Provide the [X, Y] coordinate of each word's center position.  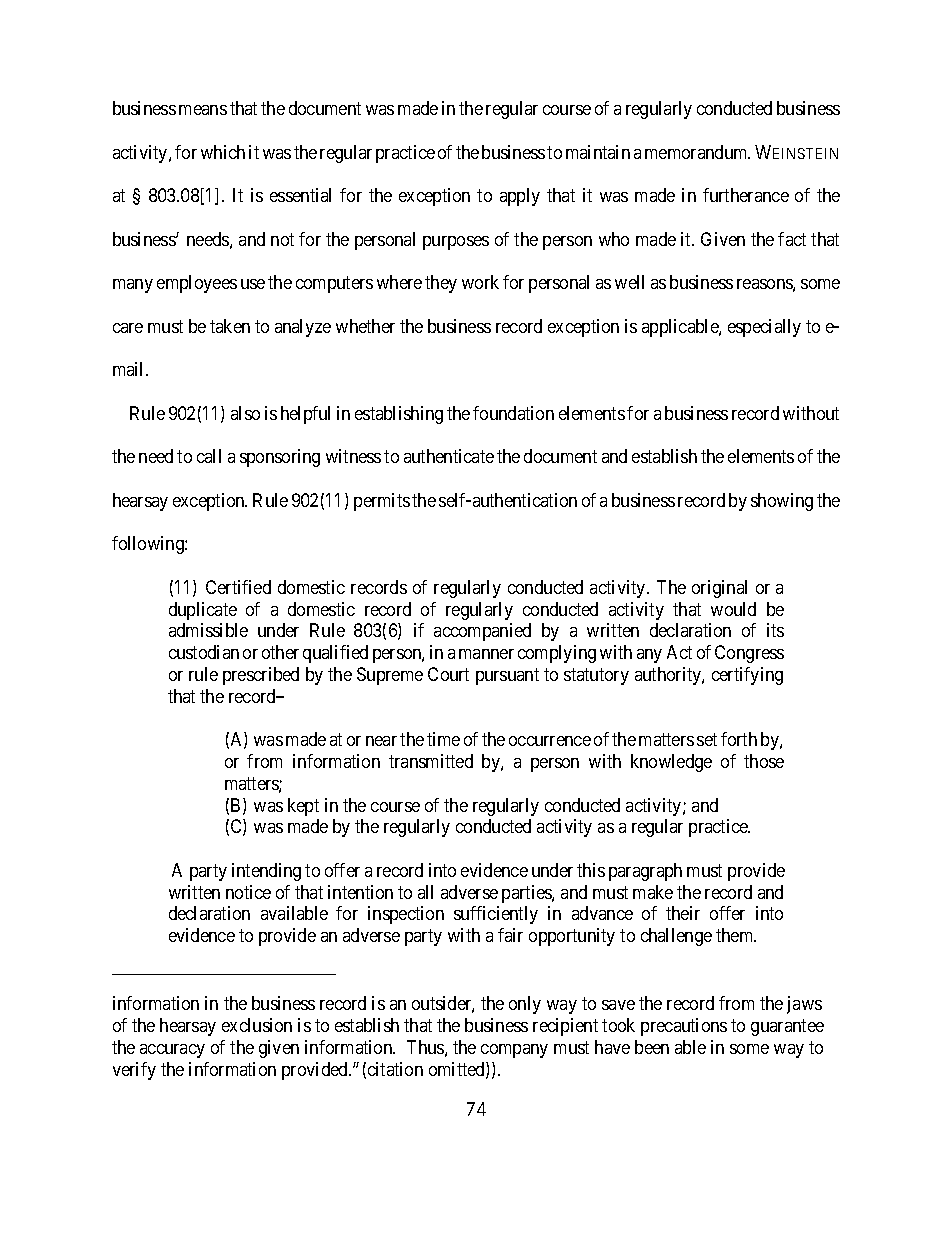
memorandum [697, 152]
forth [739, 739]
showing [782, 502]
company [514, 1051]
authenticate [449, 456]
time [443, 739]
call [209, 456]
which [223, 152]
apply [520, 197]
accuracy [172, 1051]
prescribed [261, 676]
